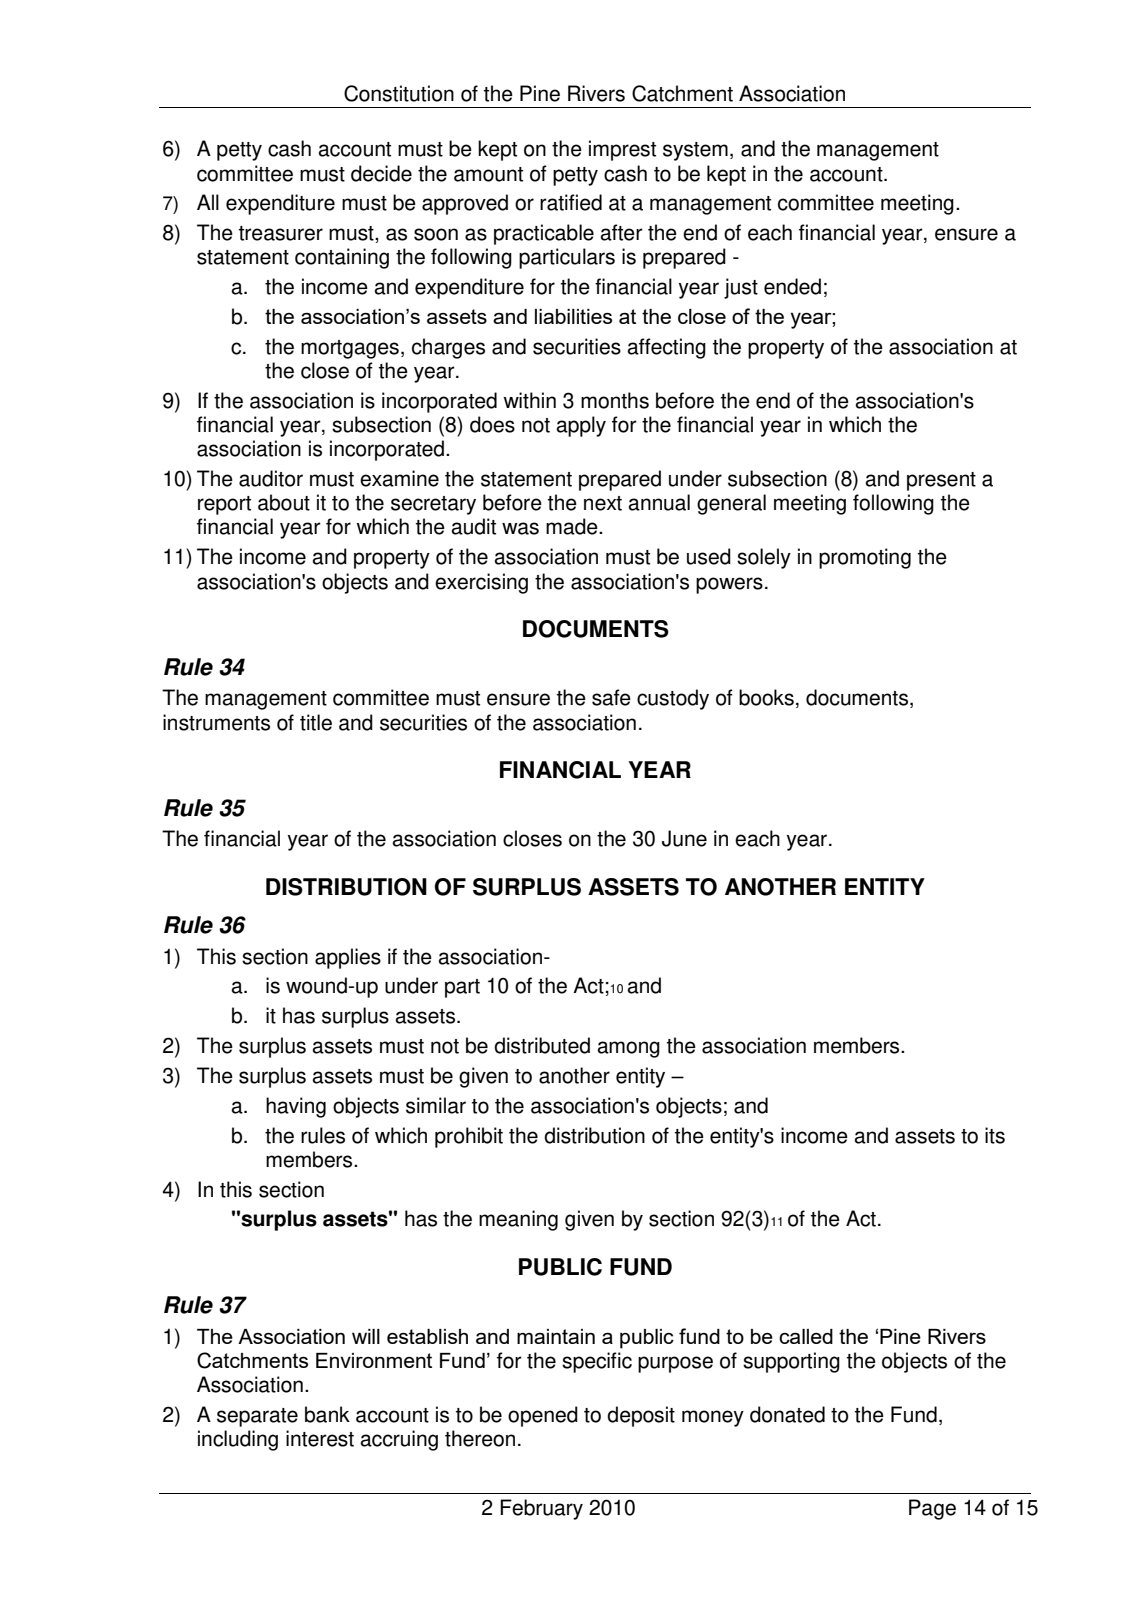 This screenshot has height=1607, width=1136. What do you see at coordinates (381, 173) in the screenshot?
I see `decide` at bounding box center [381, 173].
